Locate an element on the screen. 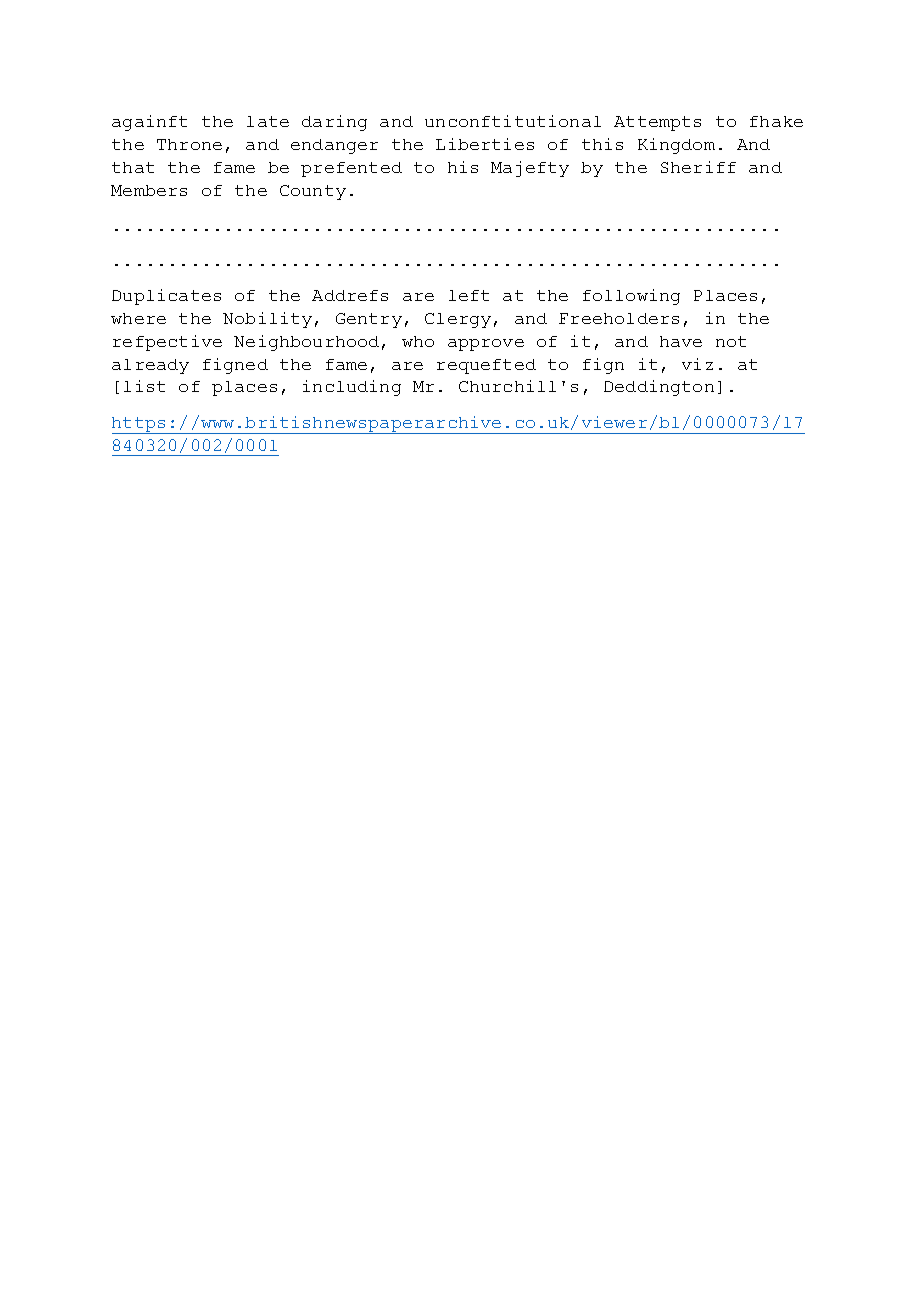 This screenshot has width=924, height=1308. Liberties is located at coordinates (485, 144).
